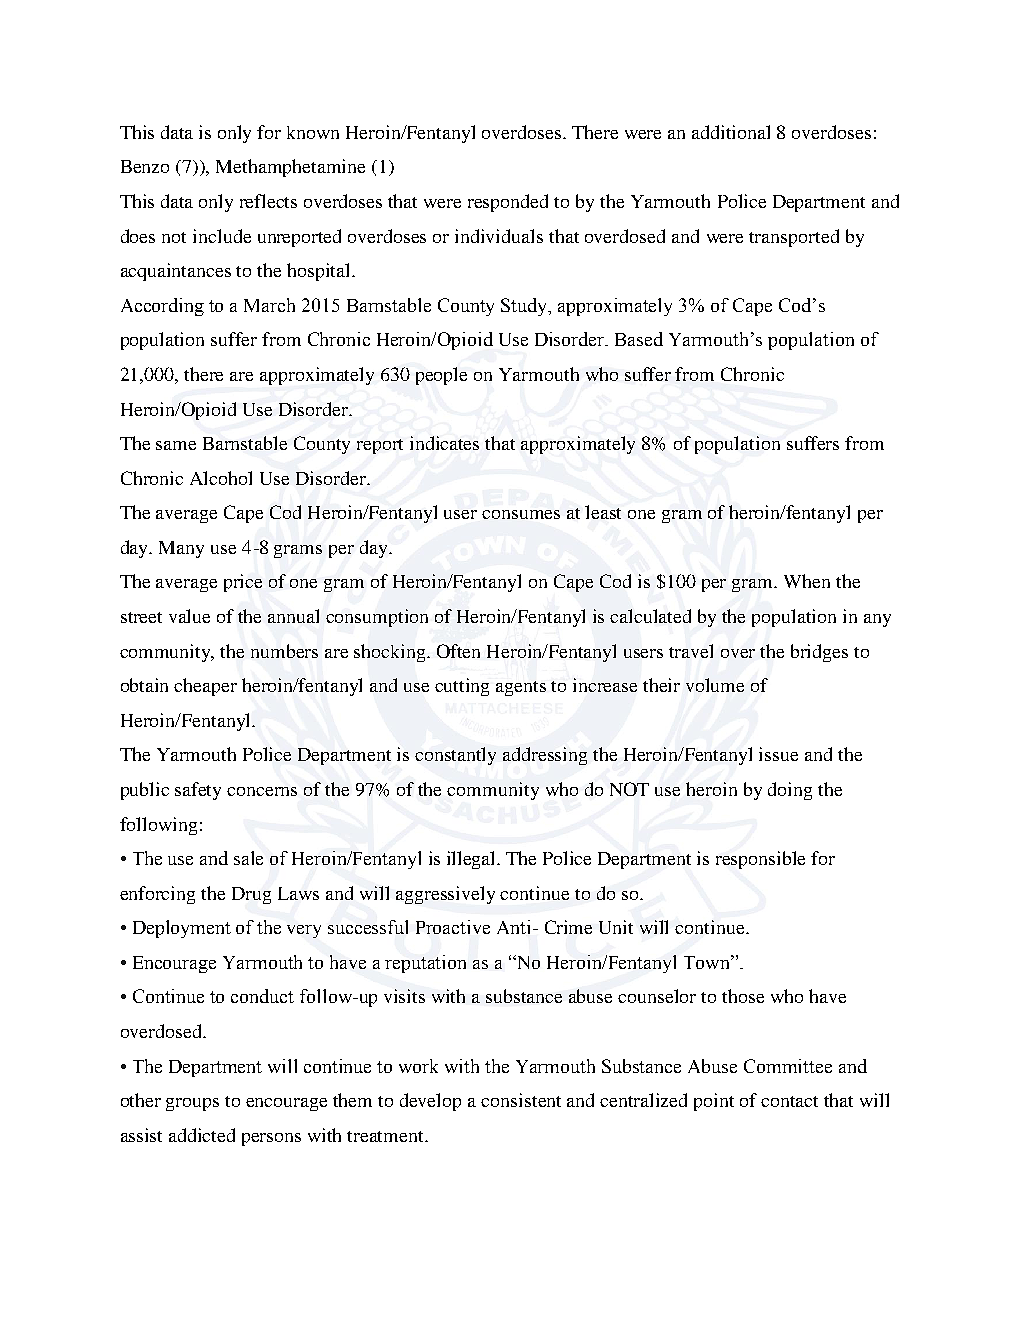 This image has height=1323, width=1022. What do you see at coordinates (458, 651) in the image?
I see `Often` at bounding box center [458, 651].
